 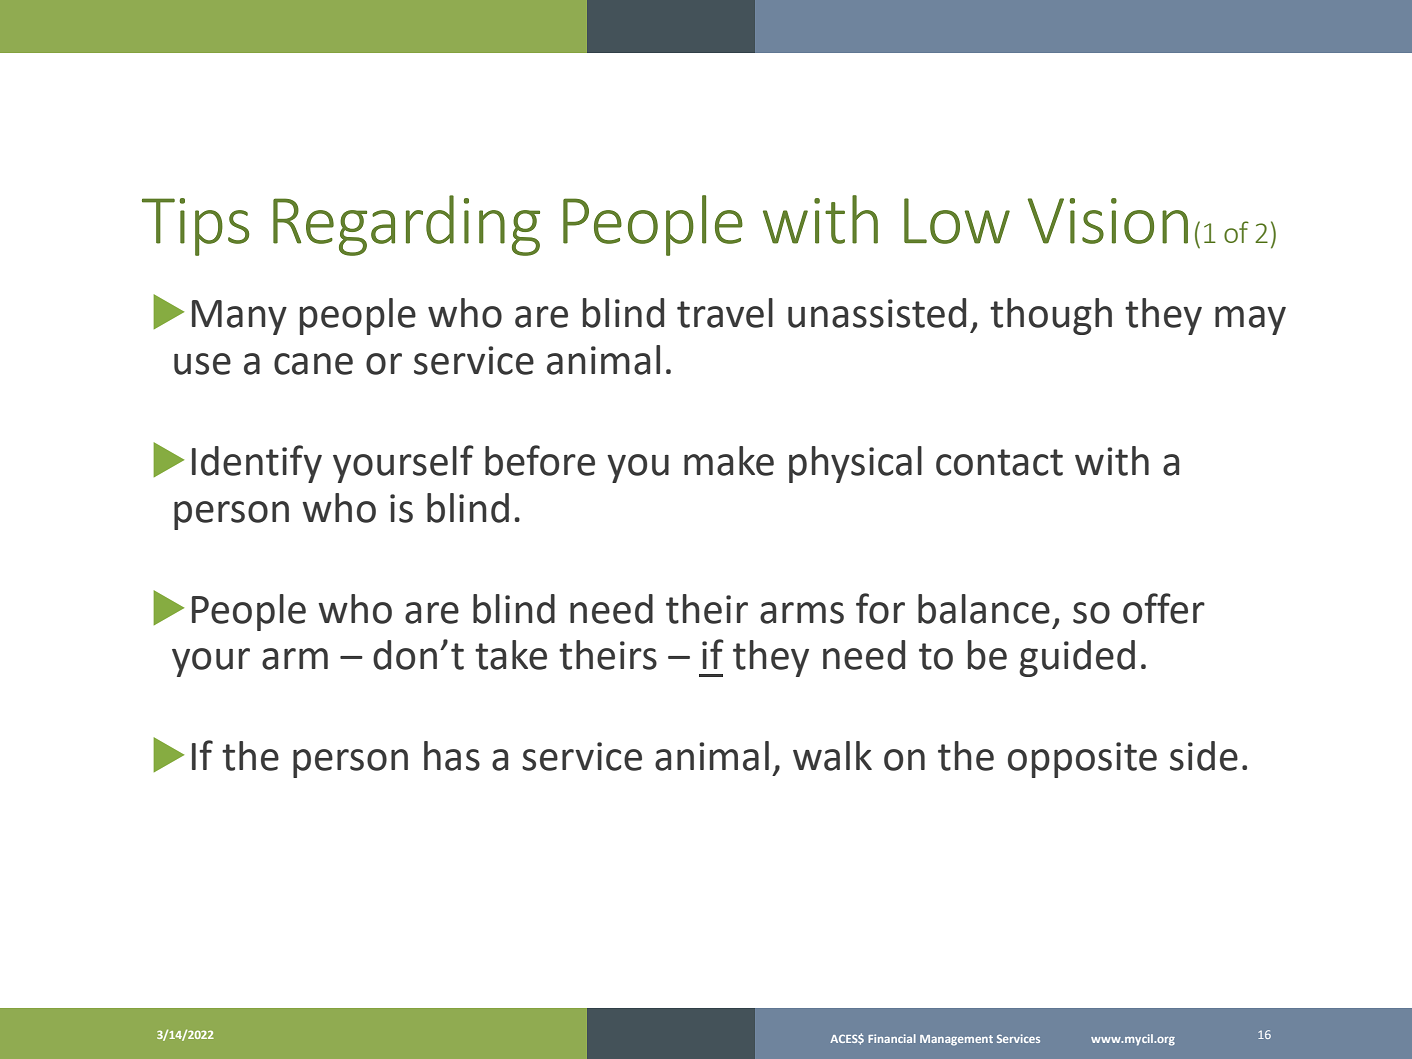 What do you see at coordinates (452, 756) in the screenshot?
I see `has` at bounding box center [452, 756].
